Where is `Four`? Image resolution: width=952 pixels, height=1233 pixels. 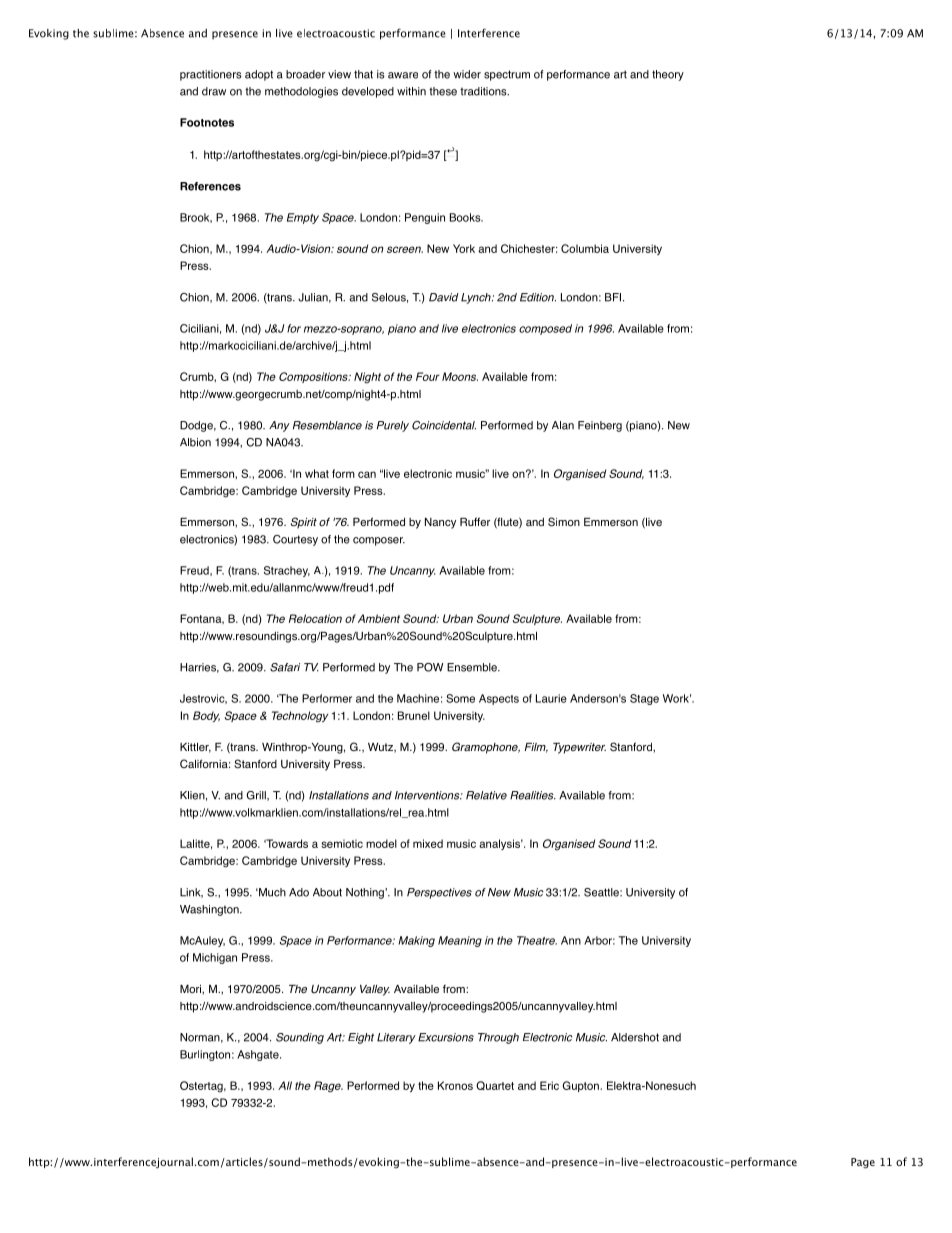
Four is located at coordinates (428, 376).
